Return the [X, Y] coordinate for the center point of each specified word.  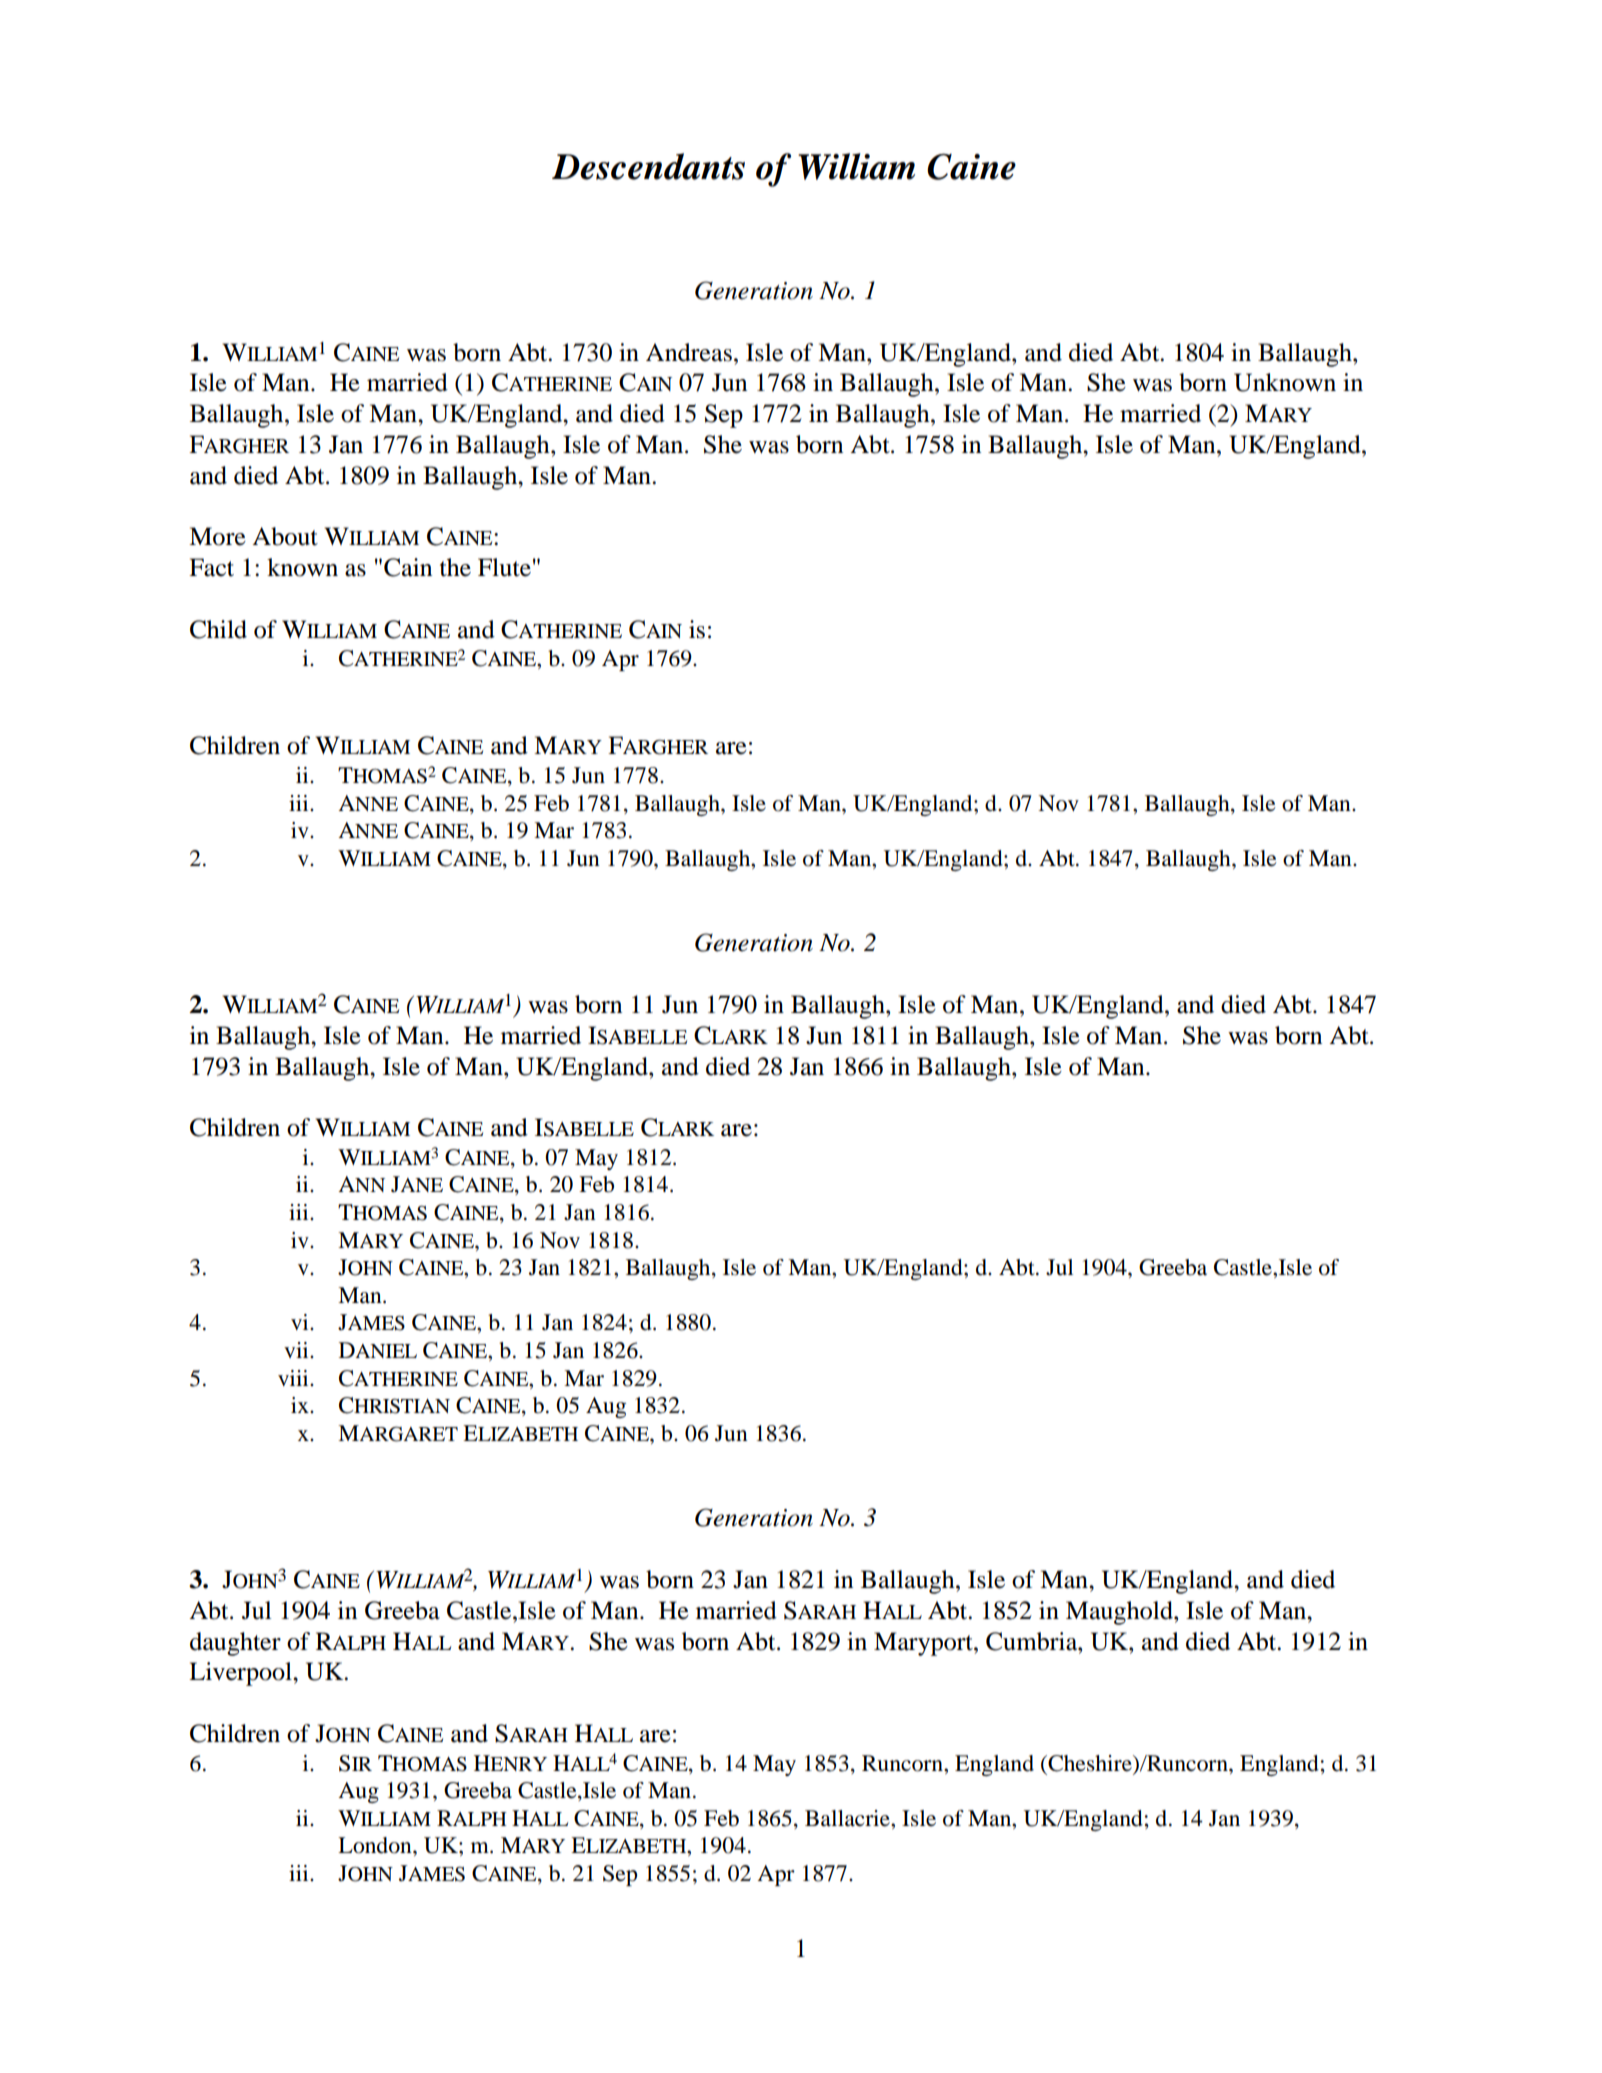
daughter [235, 1644]
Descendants [648, 166]
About [285, 536]
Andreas [689, 352]
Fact [211, 567]
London [376, 1845]
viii [294, 1378]
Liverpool [241, 1674]
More [217, 536]
